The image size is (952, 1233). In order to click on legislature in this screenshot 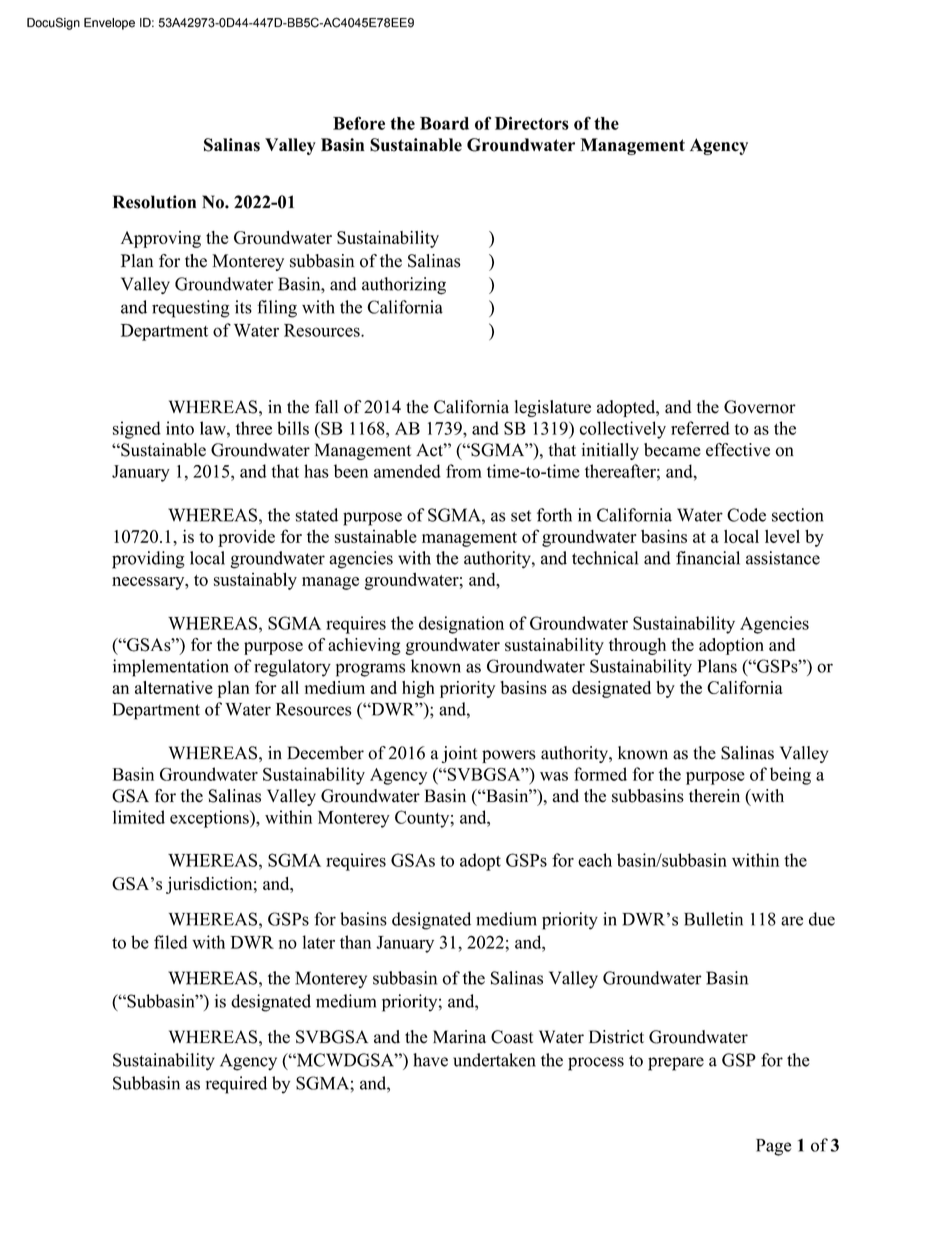, I will do `click(553, 408)`.
